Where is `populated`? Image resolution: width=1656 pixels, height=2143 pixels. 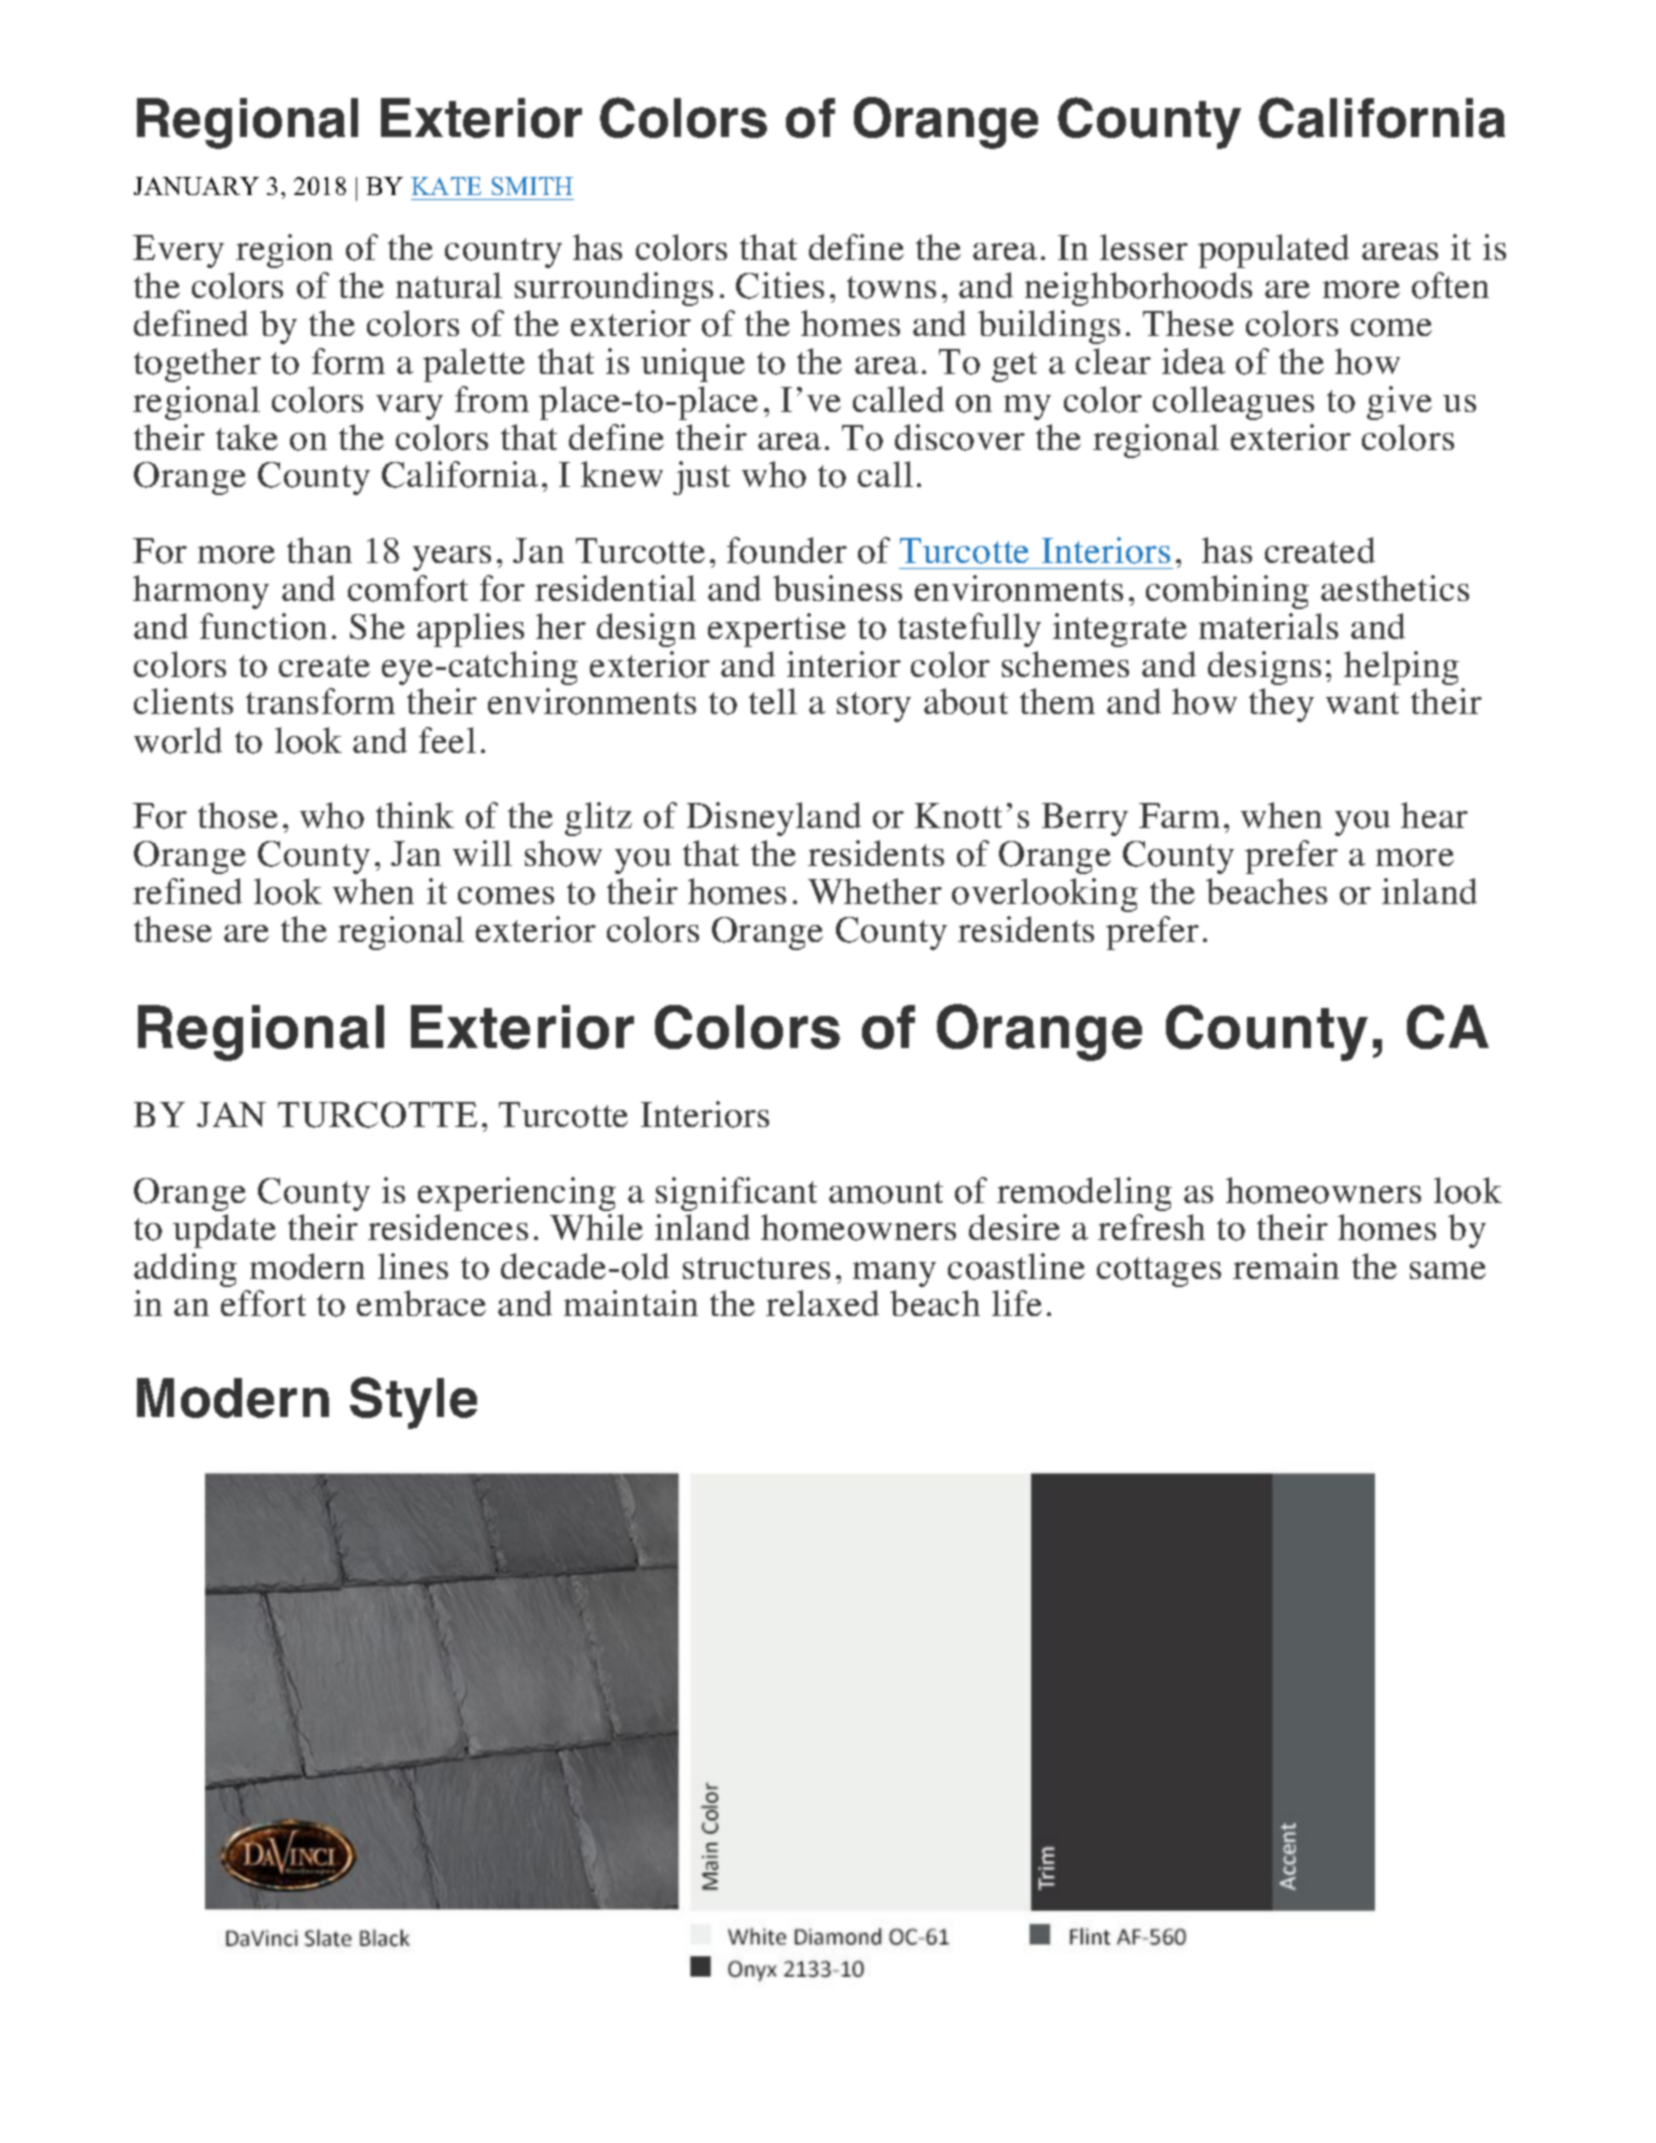 populated is located at coordinates (1273, 251).
